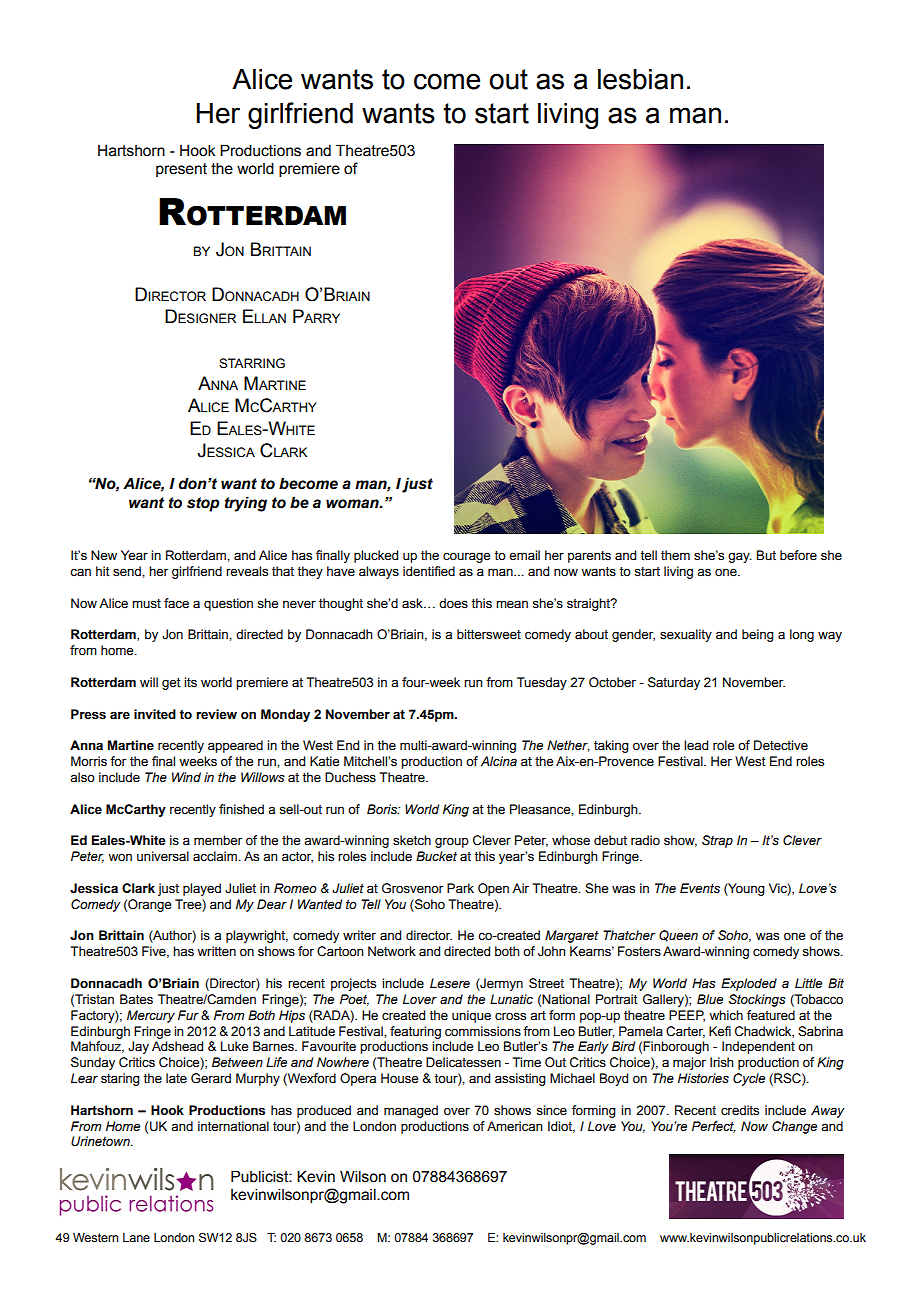  I want to click on gay, so click(740, 557).
